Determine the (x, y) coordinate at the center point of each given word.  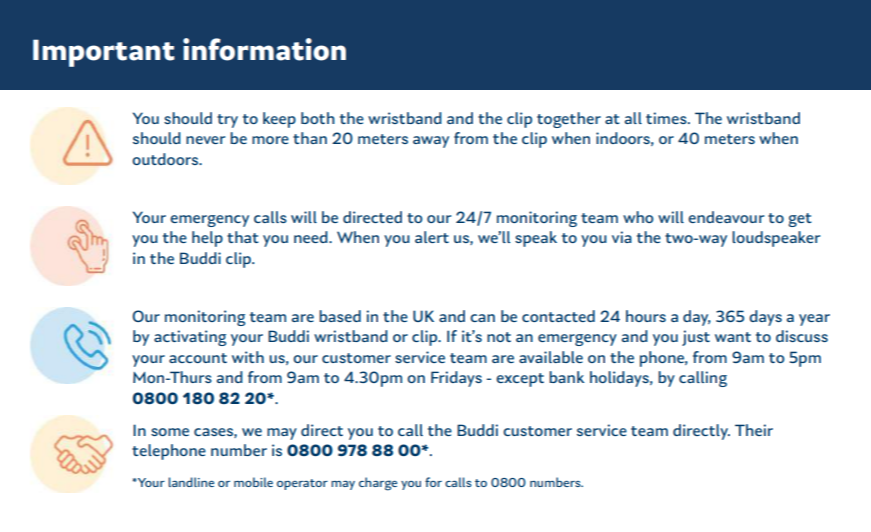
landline (191, 482)
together (569, 120)
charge (378, 484)
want (733, 337)
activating (190, 338)
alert (432, 237)
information (264, 49)
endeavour (726, 217)
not (499, 337)
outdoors (166, 159)
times (667, 118)
